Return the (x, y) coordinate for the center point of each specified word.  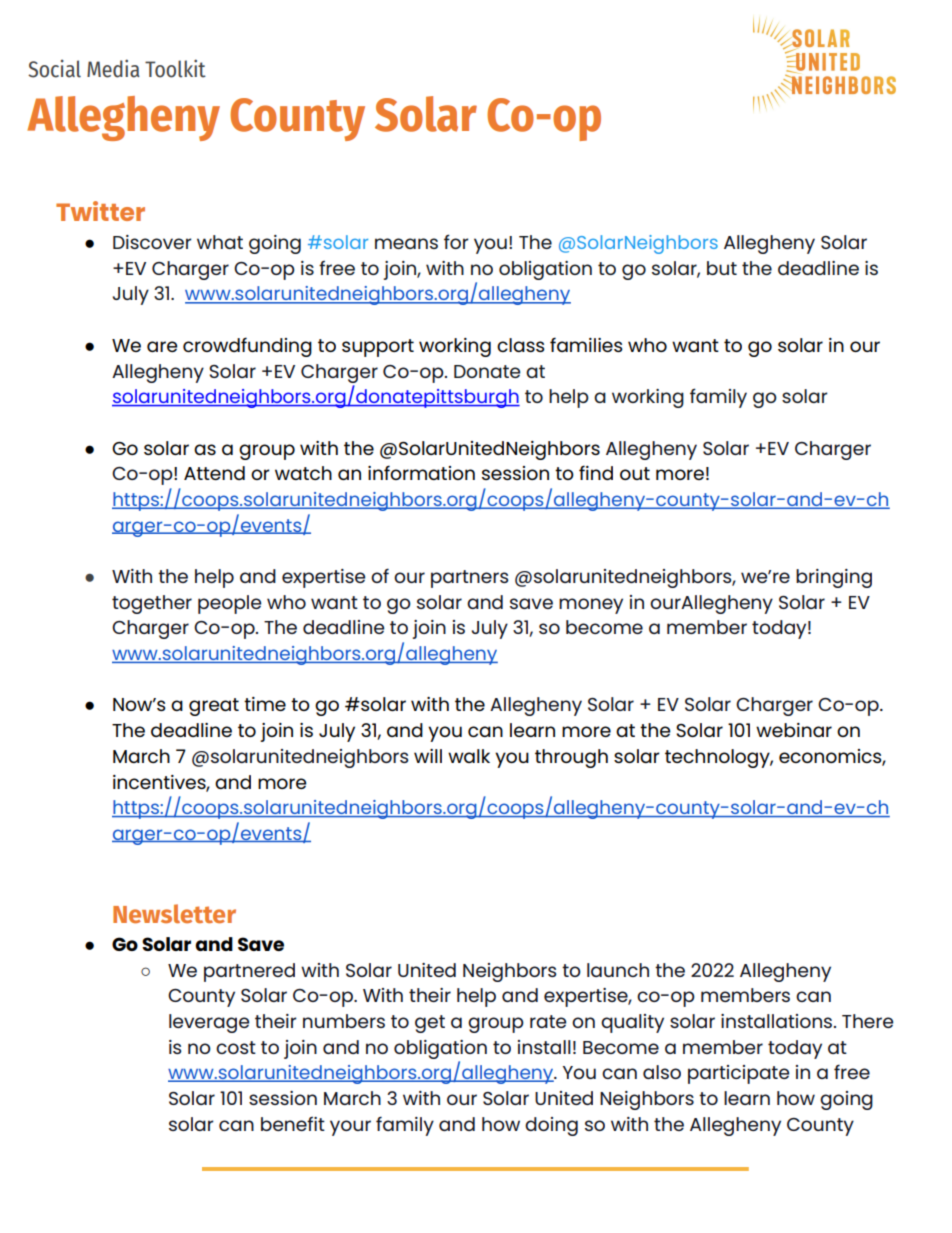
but (722, 268)
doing (551, 1126)
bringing (834, 578)
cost (236, 1047)
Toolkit (175, 68)
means (406, 243)
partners (470, 579)
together (152, 604)
